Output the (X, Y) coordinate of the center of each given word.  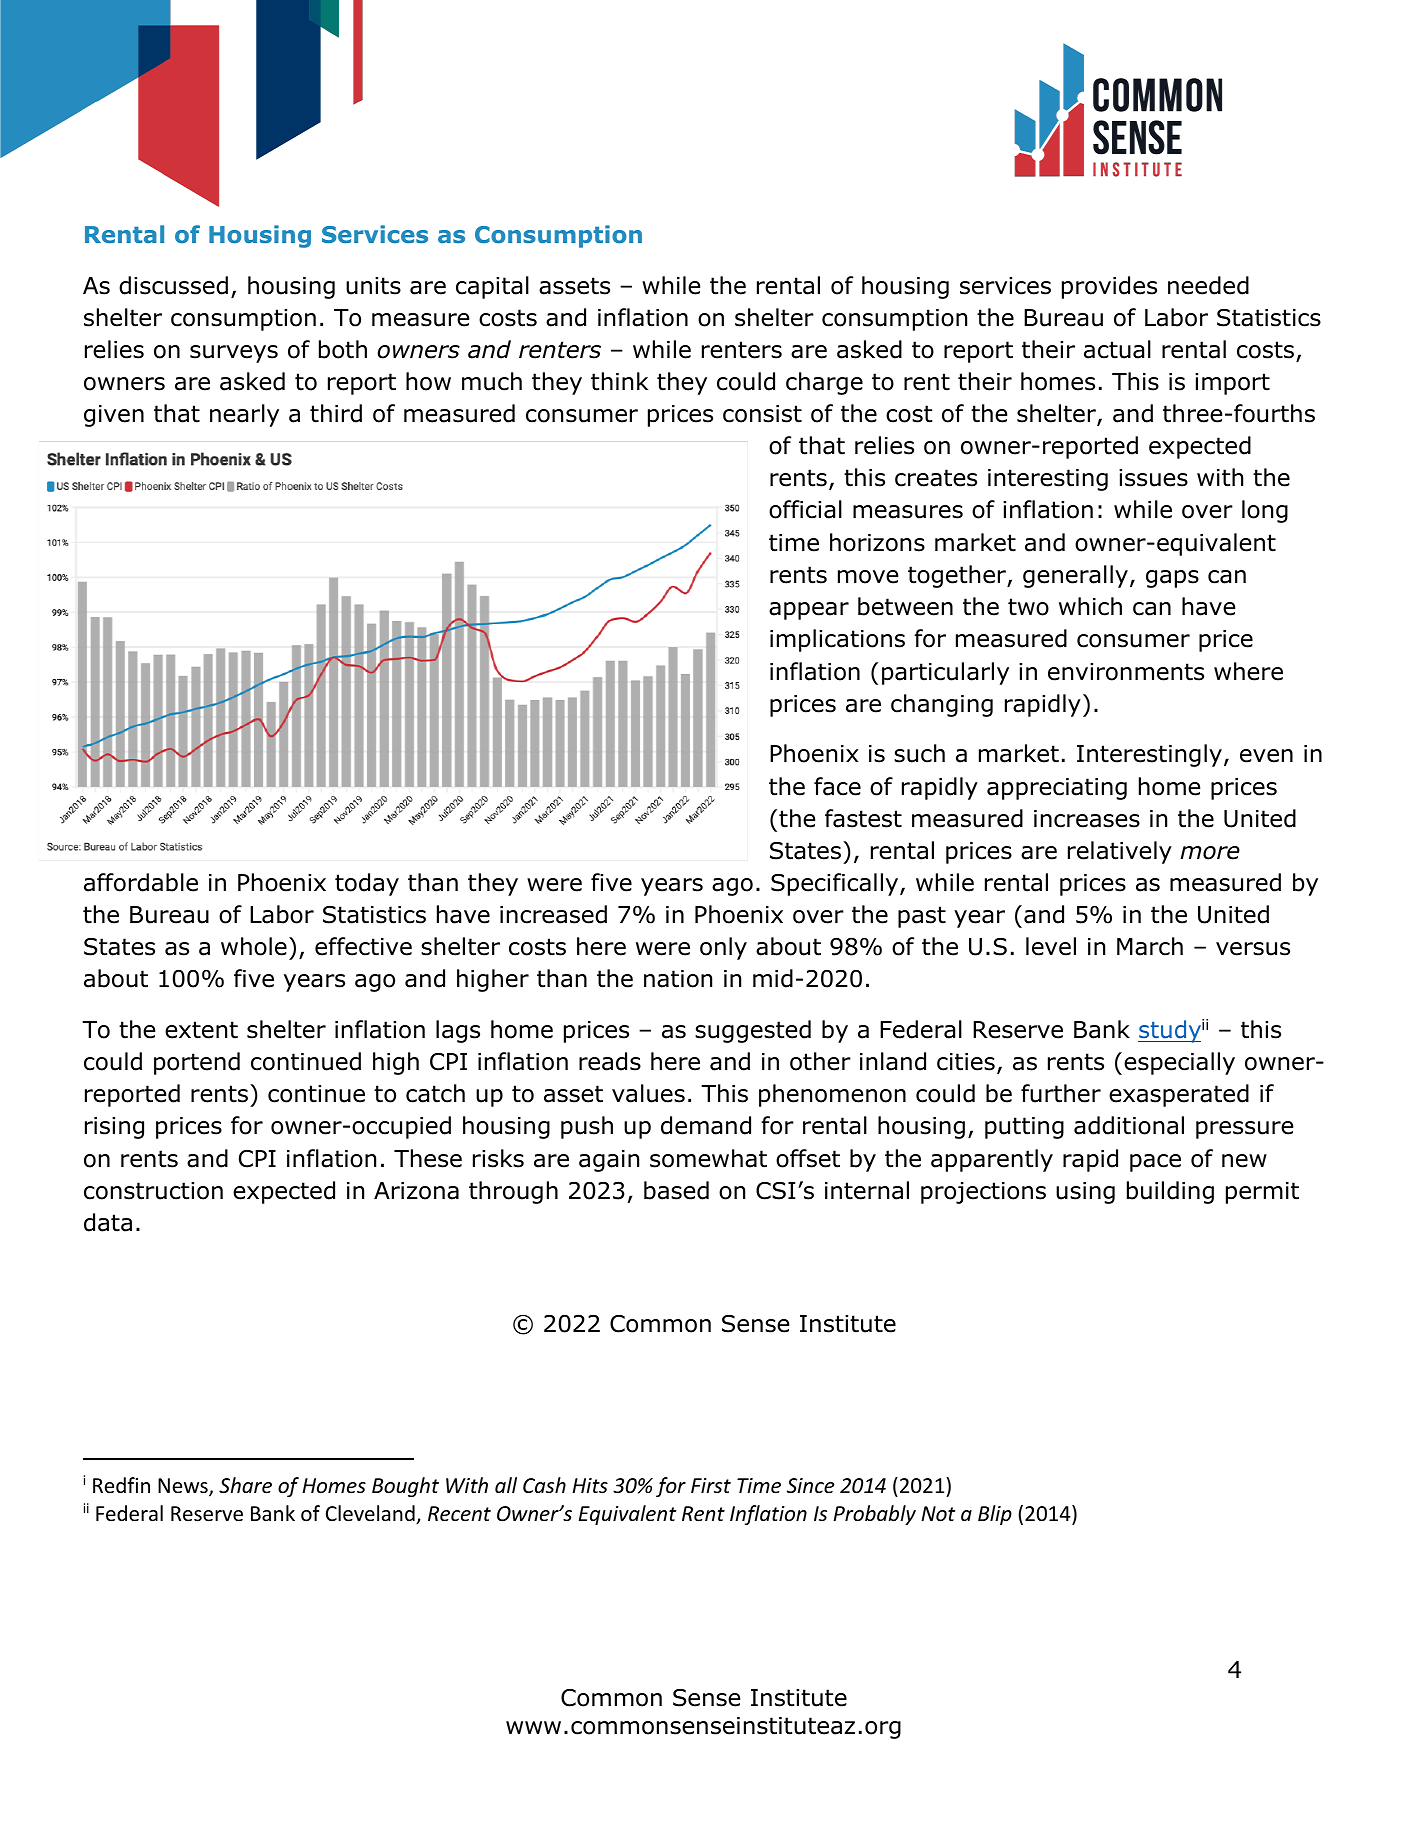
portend (197, 1063)
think (619, 381)
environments (1126, 672)
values (648, 1093)
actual (1117, 349)
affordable (141, 882)
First (711, 1485)
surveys (234, 354)
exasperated (1179, 1095)
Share (245, 1485)
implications (837, 640)
